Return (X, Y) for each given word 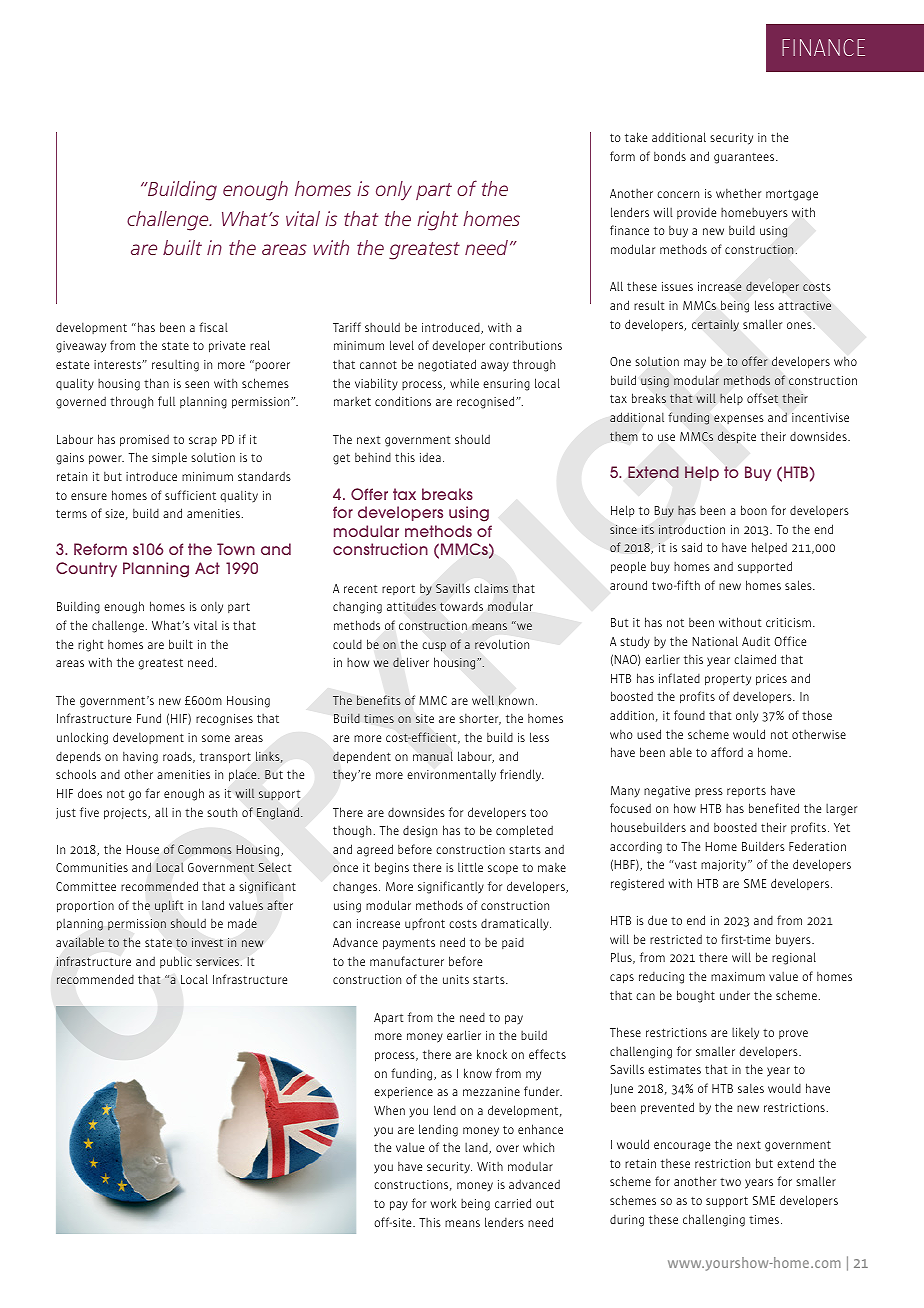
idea (430, 457)
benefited (774, 808)
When (389, 1110)
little (470, 867)
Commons (205, 849)
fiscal (213, 327)
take (636, 137)
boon (754, 510)
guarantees (745, 158)
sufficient (190, 495)
